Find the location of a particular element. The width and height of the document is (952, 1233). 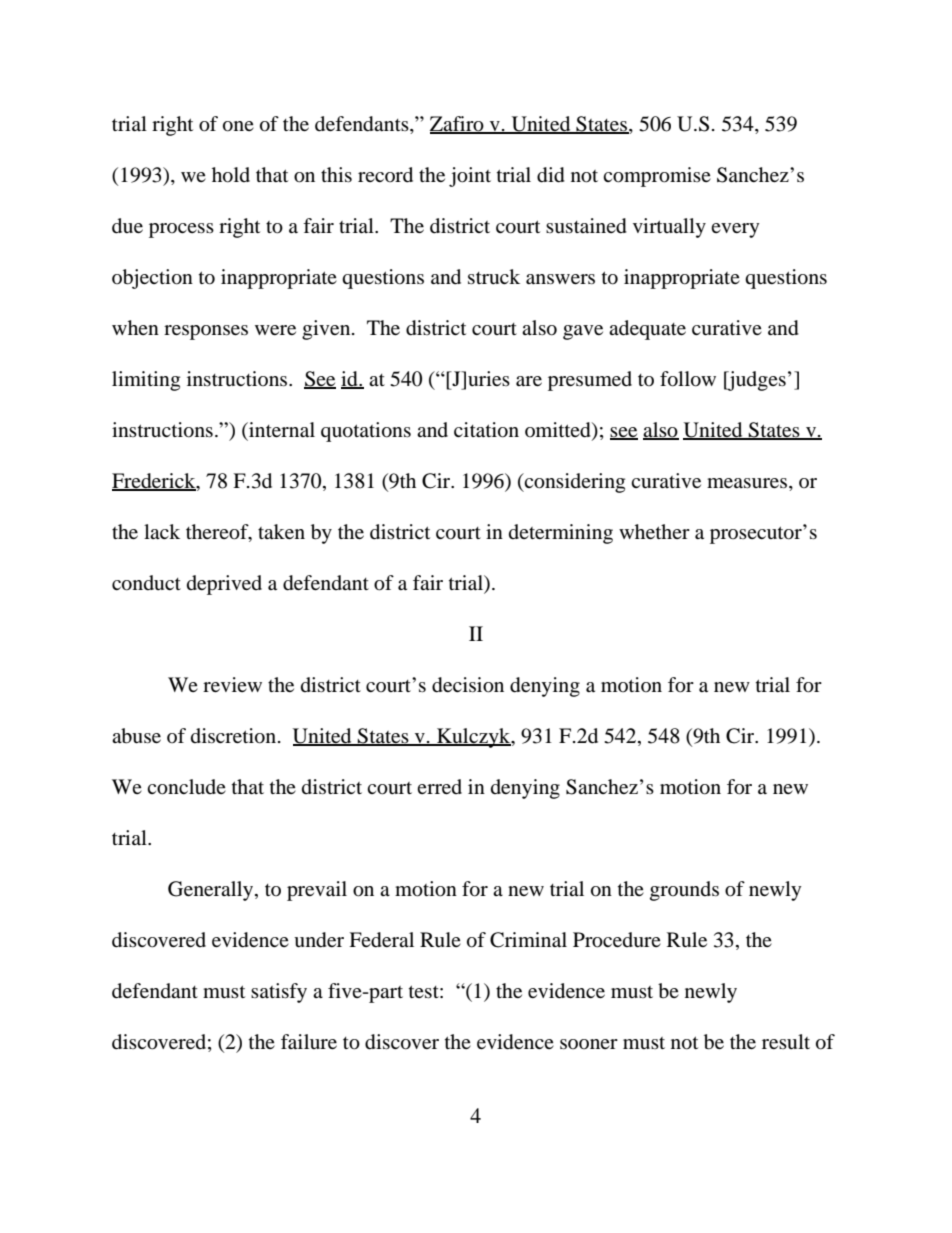

citation is located at coordinates (486, 430).
